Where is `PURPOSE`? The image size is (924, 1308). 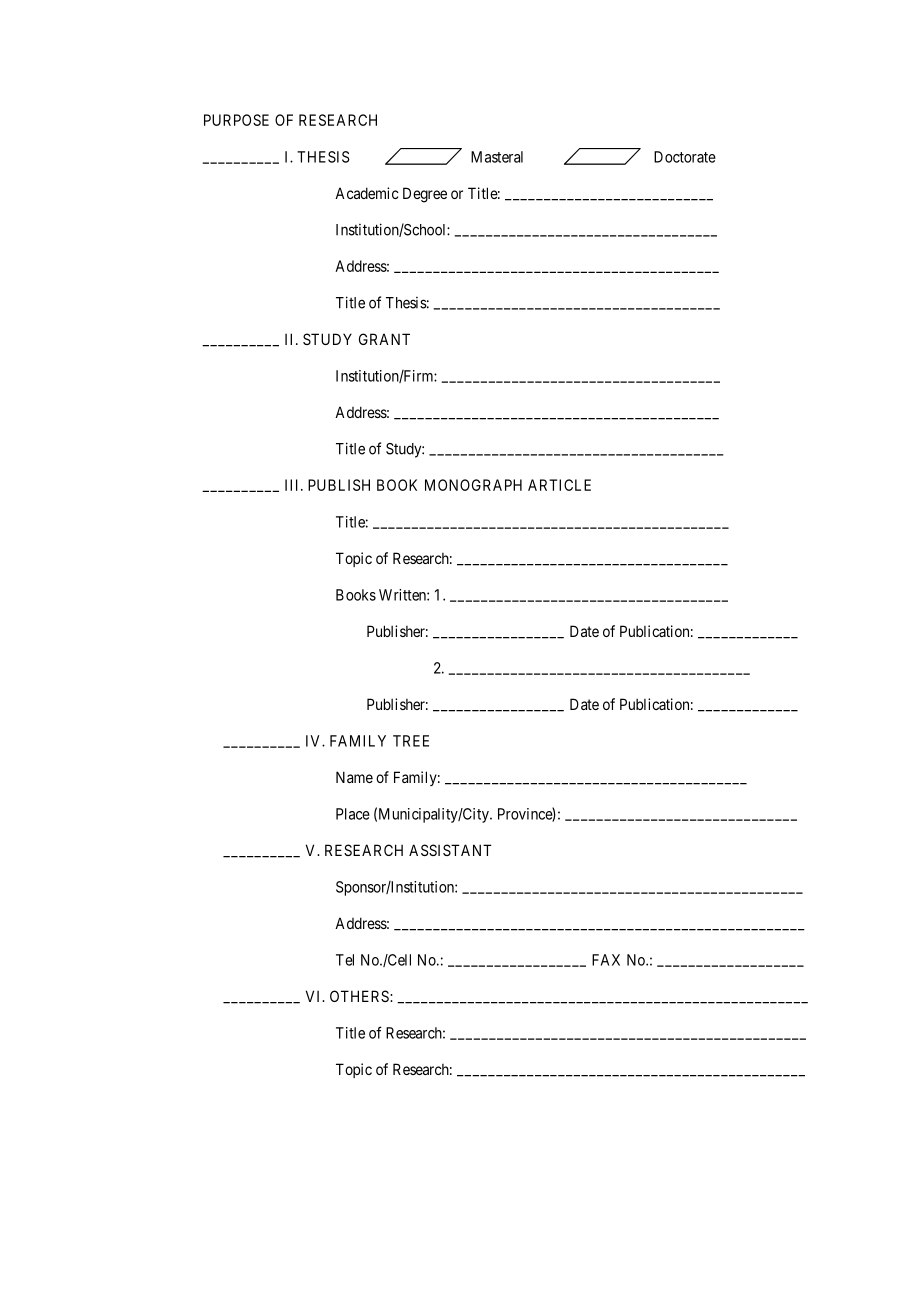 PURPOSE is located at coordinates (236, 120).
